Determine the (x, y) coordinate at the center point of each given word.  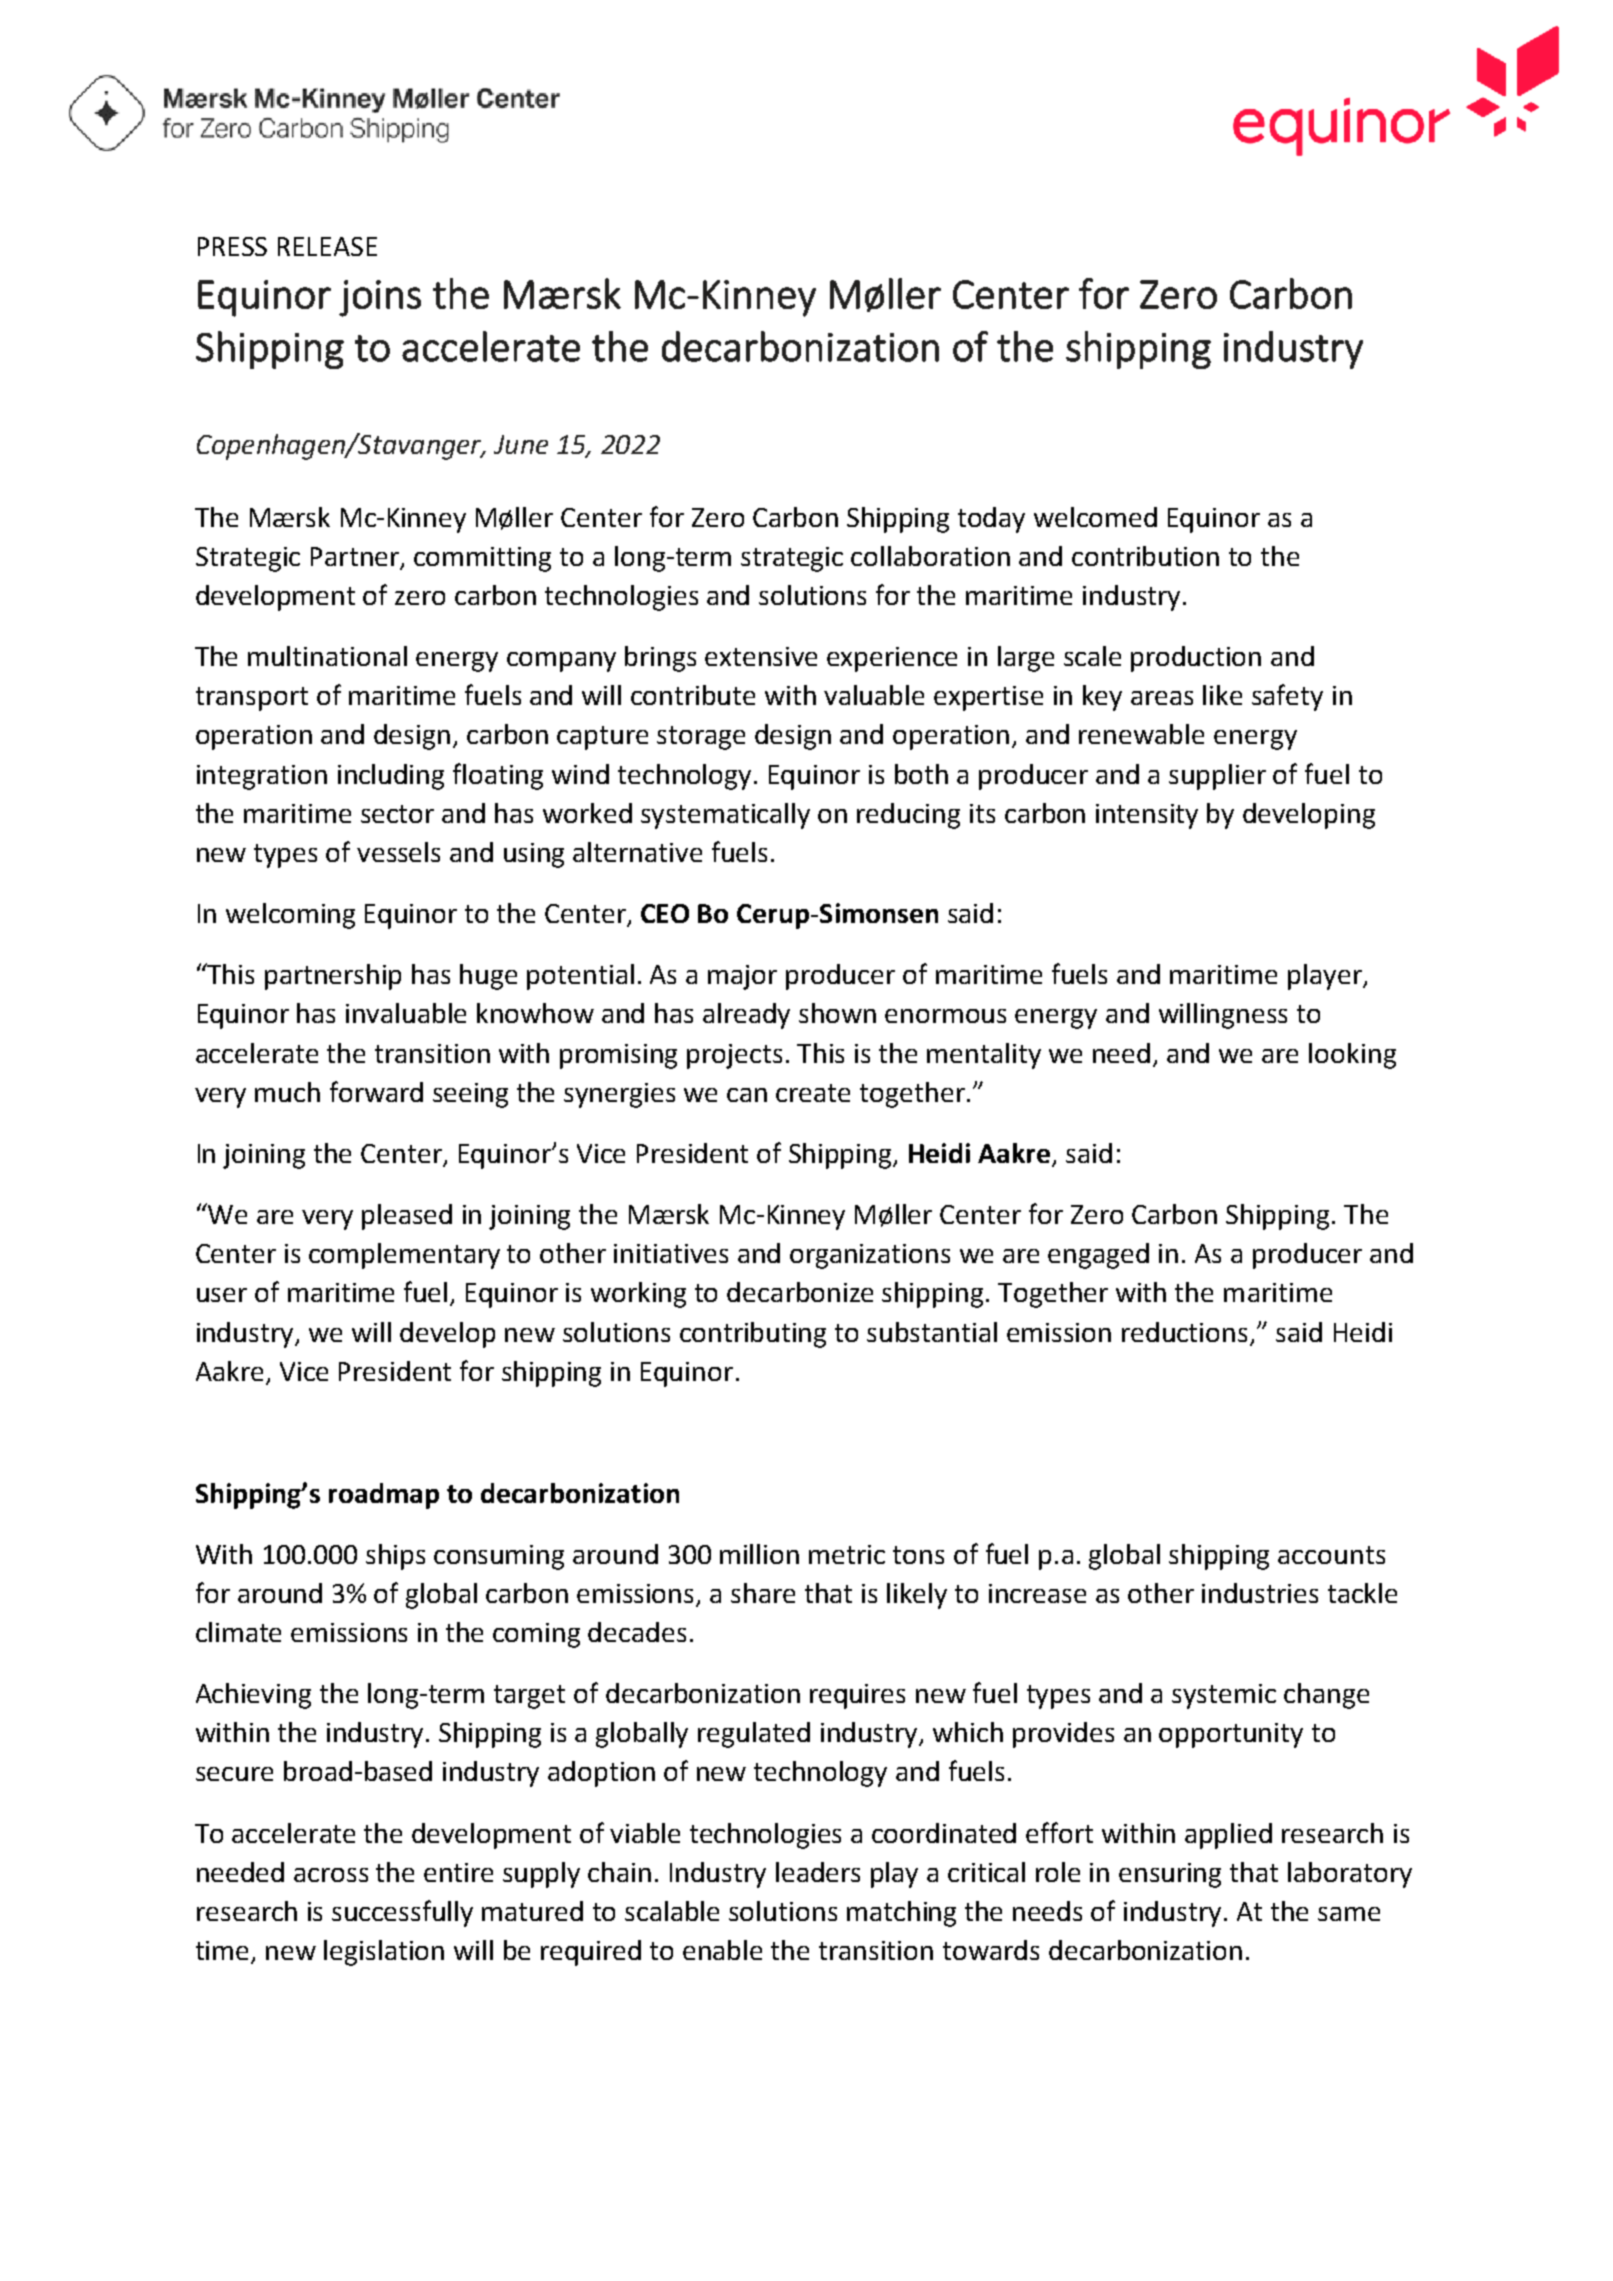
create (813, 1093)
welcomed (1095, 517)
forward (376, 1091)
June (521, 444)
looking (1352, 1056)
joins (380, 298)
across (331, 1875)
